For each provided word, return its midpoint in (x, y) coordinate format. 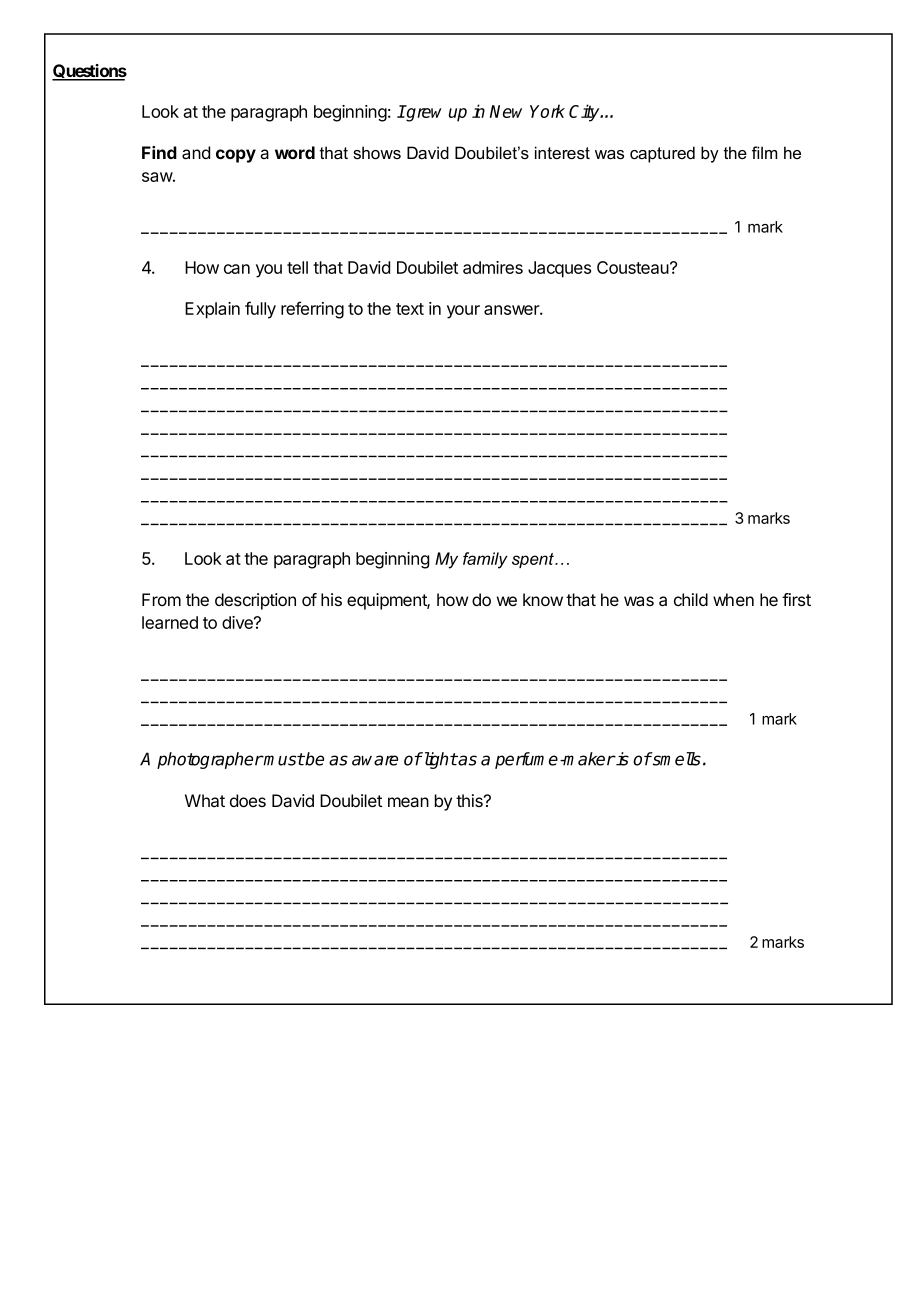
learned (170, 622)
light (439, 760)
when (733, 599)
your (463, 312)
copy (236, 156)
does (248, 800)
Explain (212, 310)
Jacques (559, 269)
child (691, 599)
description (255, 601)
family (485, 560)
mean (408, 802)
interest (562, 153)
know (543, 599)
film (764, 152)
